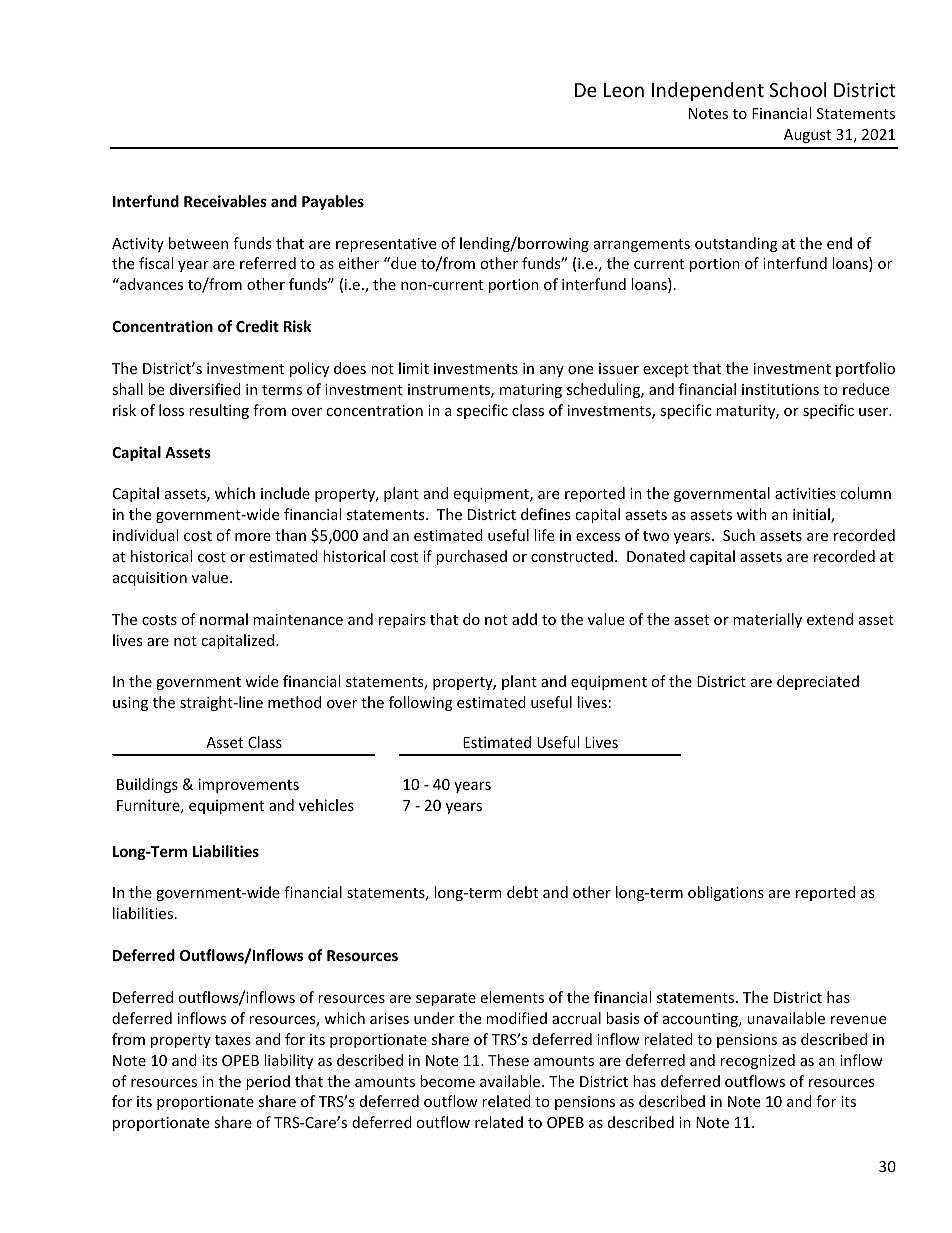 The height and width of the page is (1233, 952). Describe the element at coordinates (508, 1060) in the page. I see `These` at that location.
